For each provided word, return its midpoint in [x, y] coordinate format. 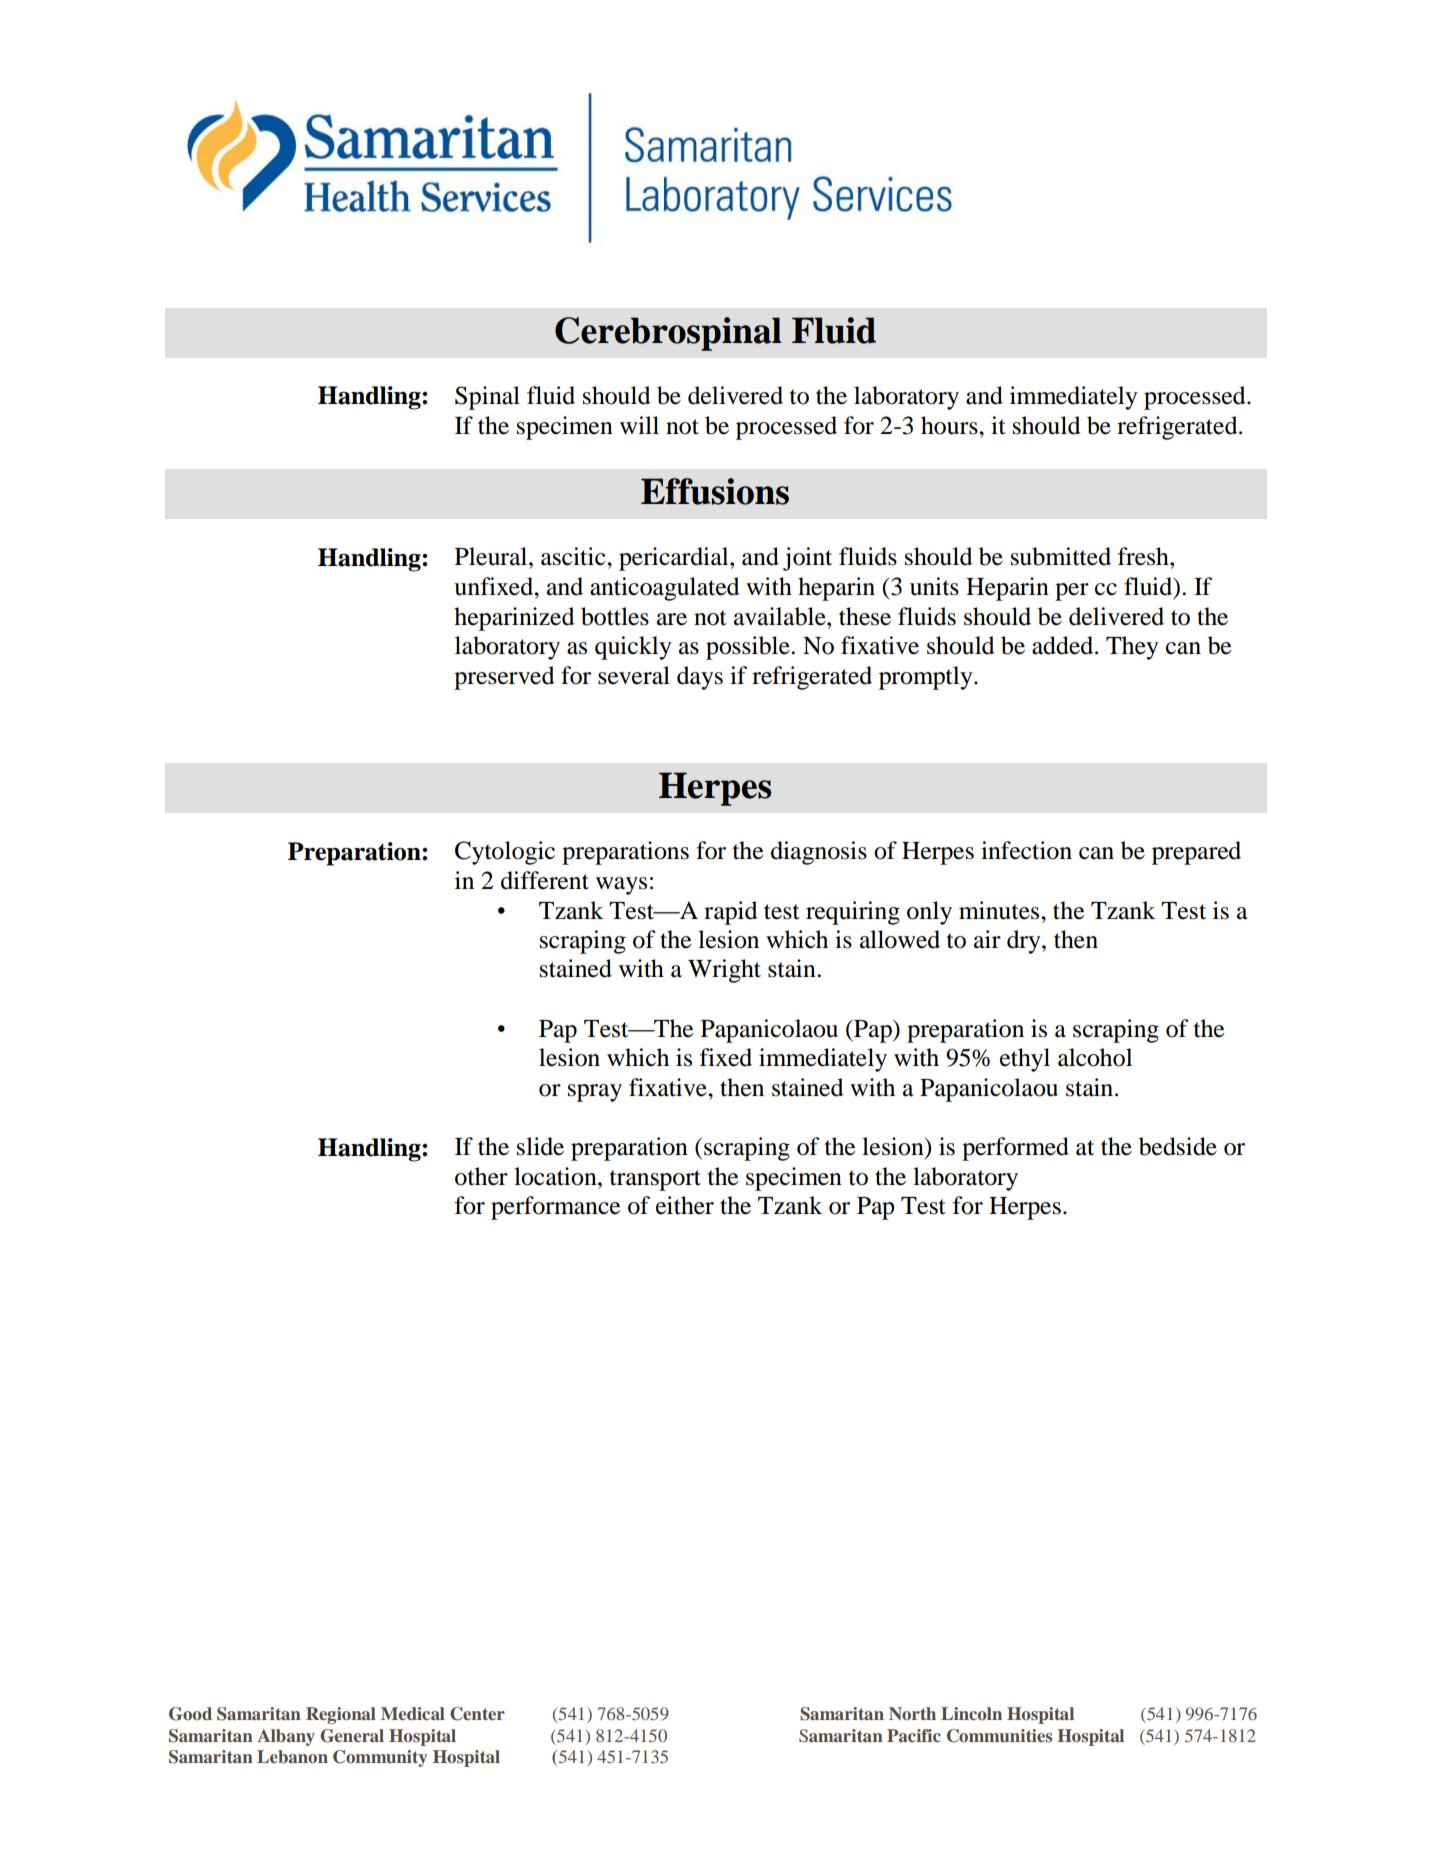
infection [1026, 850]
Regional [341, 1715]
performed [1015, 1149]
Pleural [492, 556]
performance [555, 1208]
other [481, 1176]
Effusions [715, 491]
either [685, 1205]
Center [477, 1714]
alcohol [1095, 1057]
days [700, 678]
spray [595, 1093]
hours [950, 425]
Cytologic [505, 853]
